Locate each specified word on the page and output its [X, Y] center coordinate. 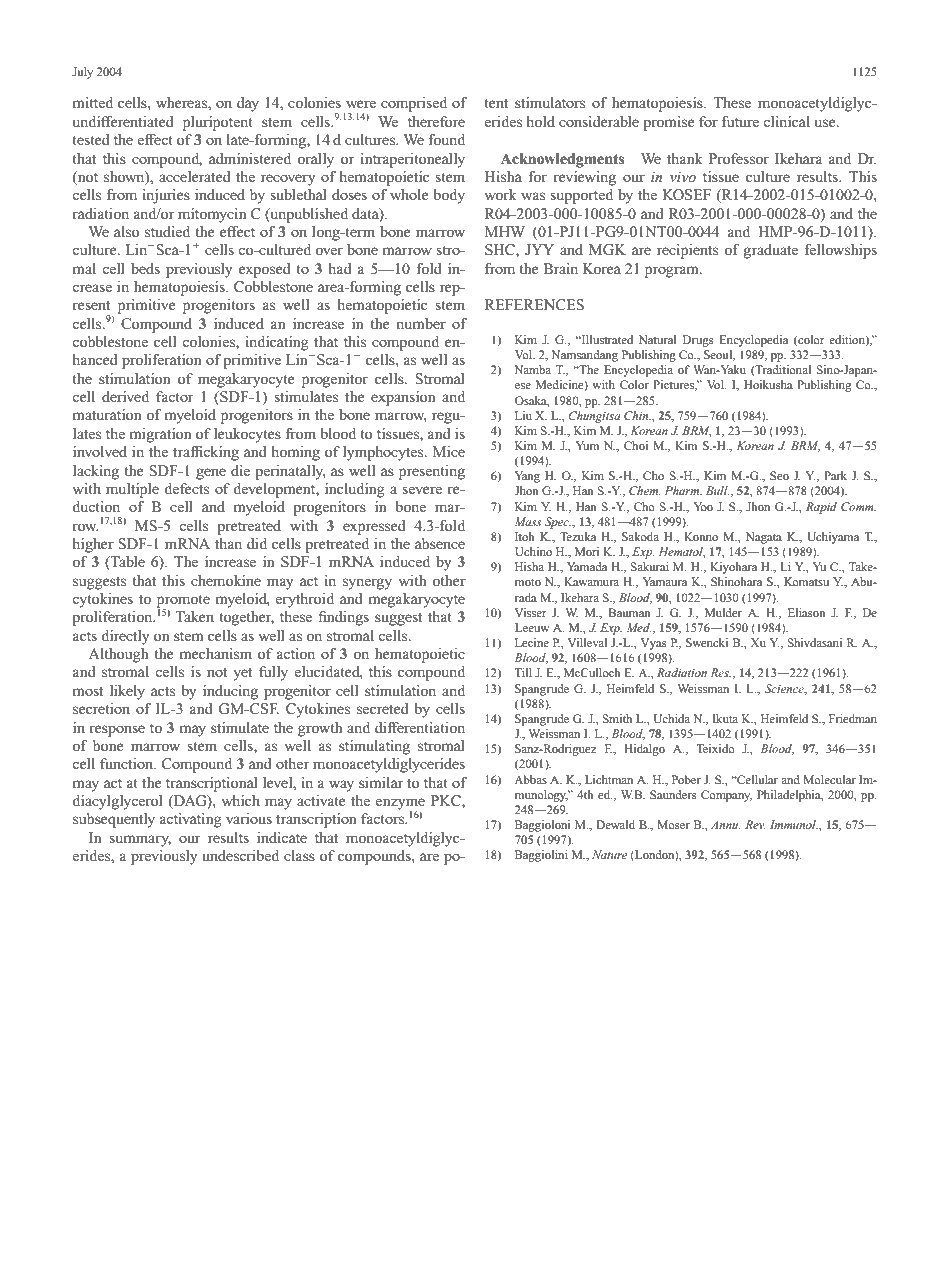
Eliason [807, 612]
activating [191, 820]
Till [523, 672]
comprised [414, 104]
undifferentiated [123, 121]
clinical [786, 121]
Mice [449, 451]
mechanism [215, 653]
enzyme [400, 805]
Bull [717, 490]
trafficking [206, 453]
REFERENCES [534, 304]
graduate [771, 251]
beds [145, 268]
